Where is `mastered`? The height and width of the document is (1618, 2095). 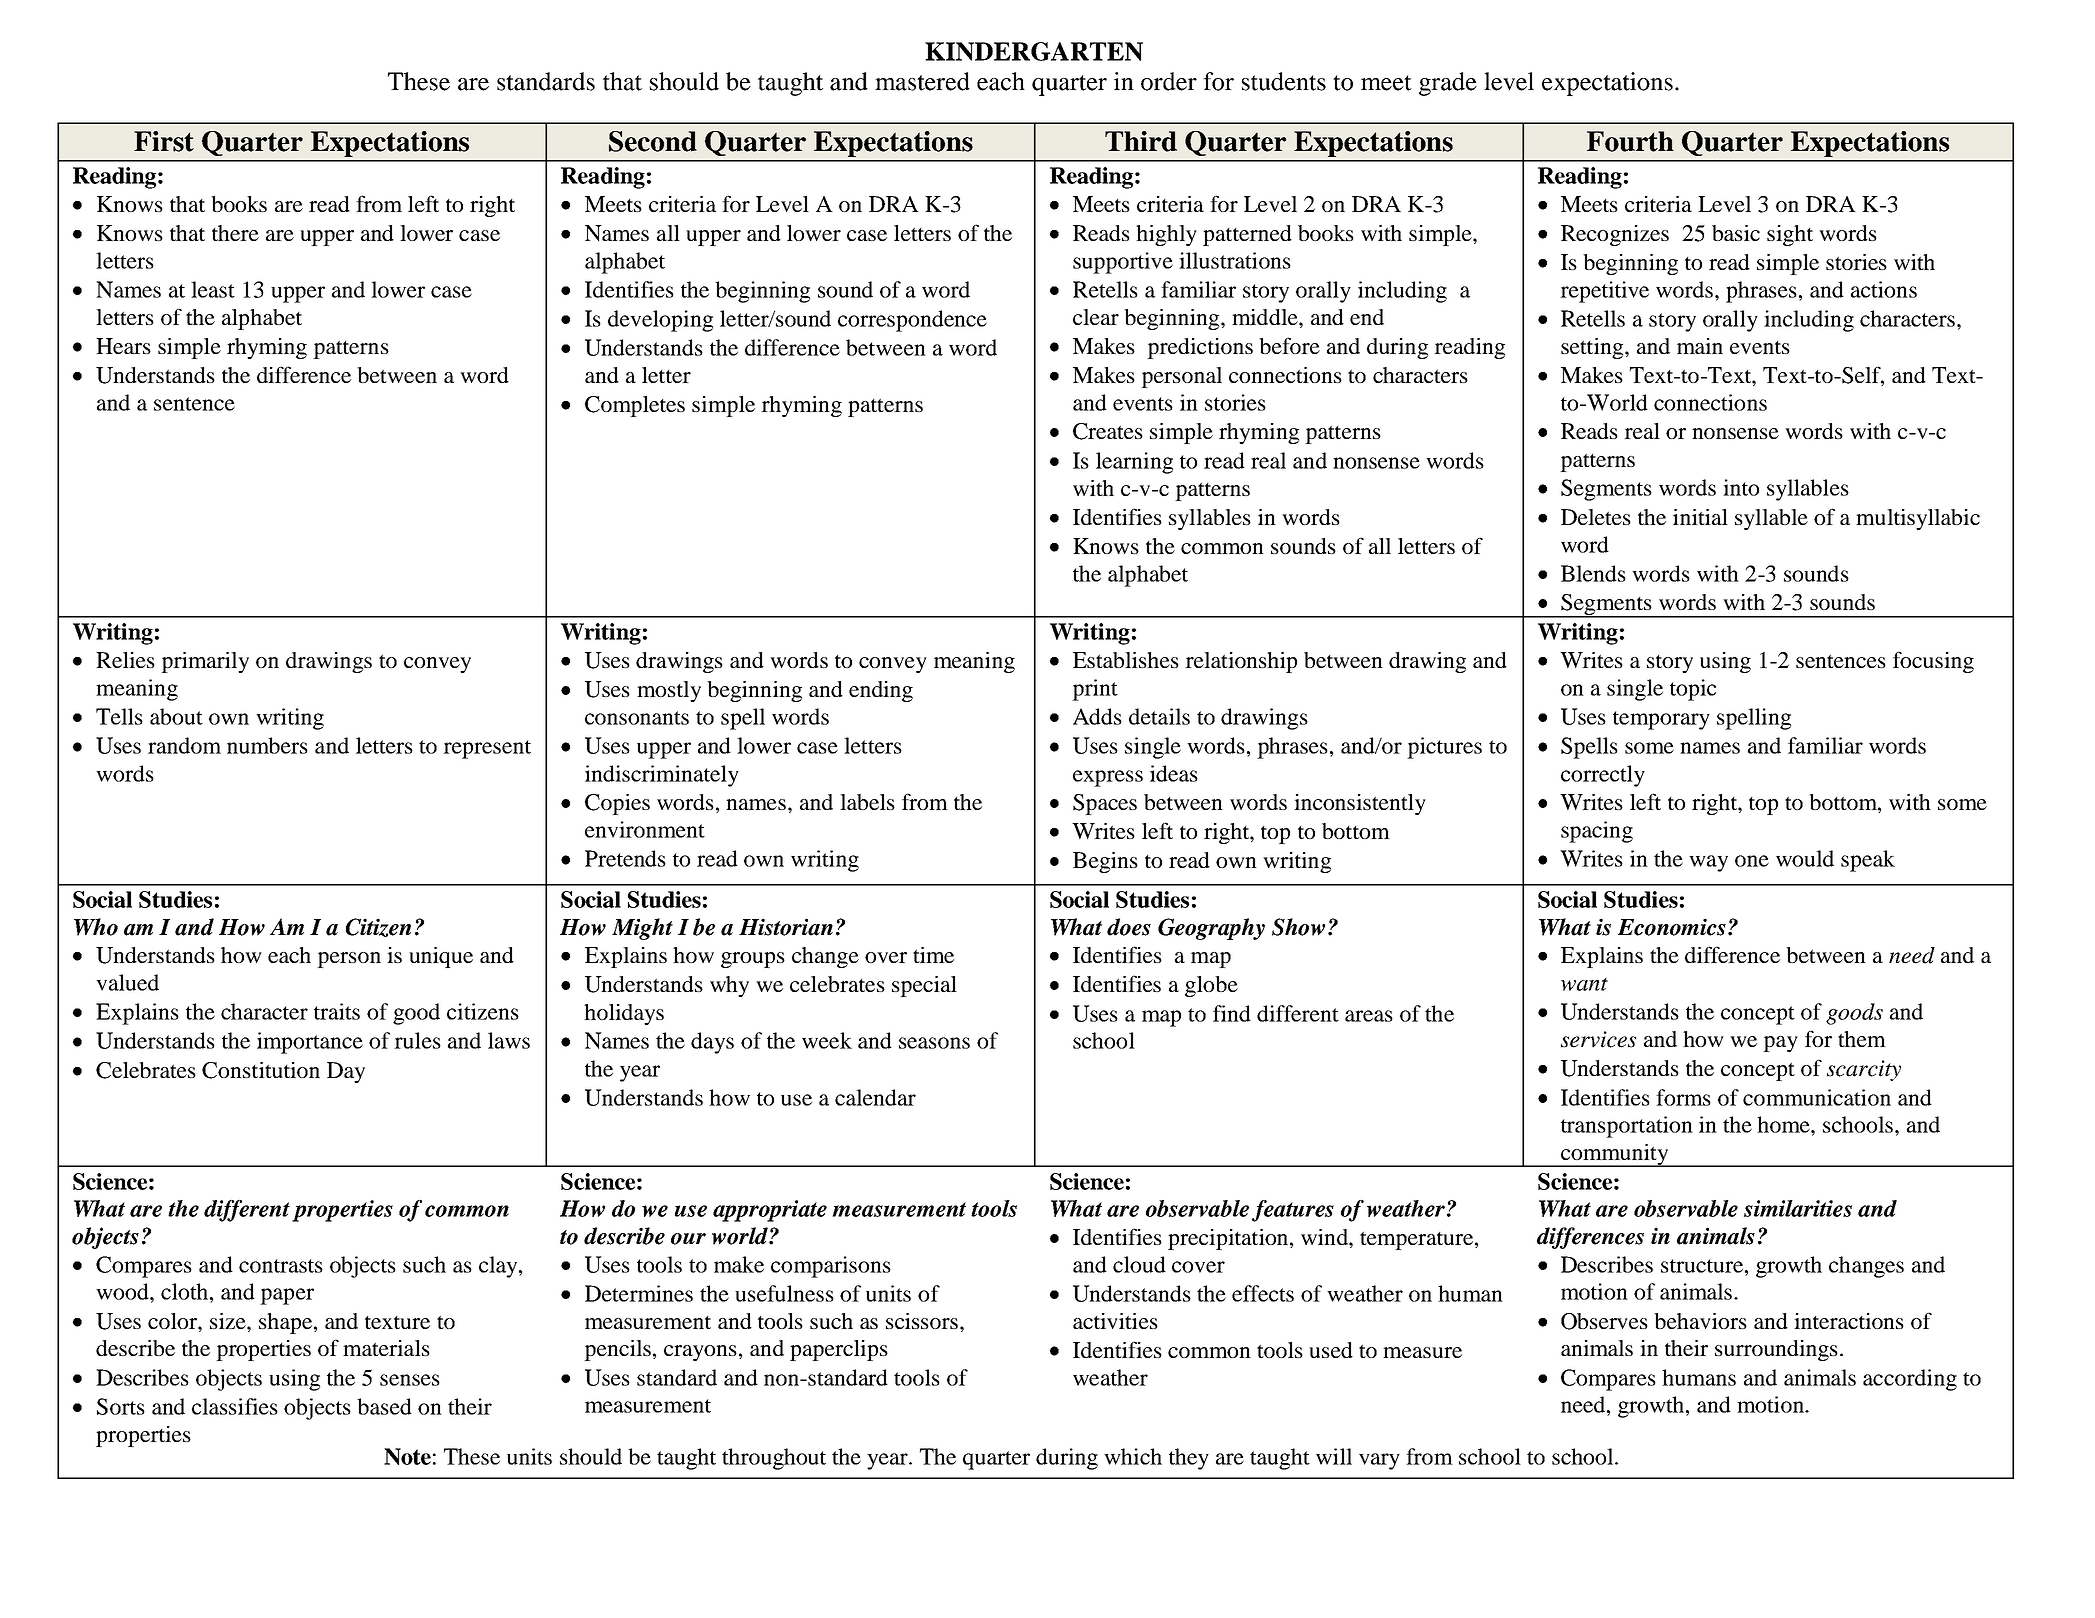 mastered is located at coordinates (922, 81).
